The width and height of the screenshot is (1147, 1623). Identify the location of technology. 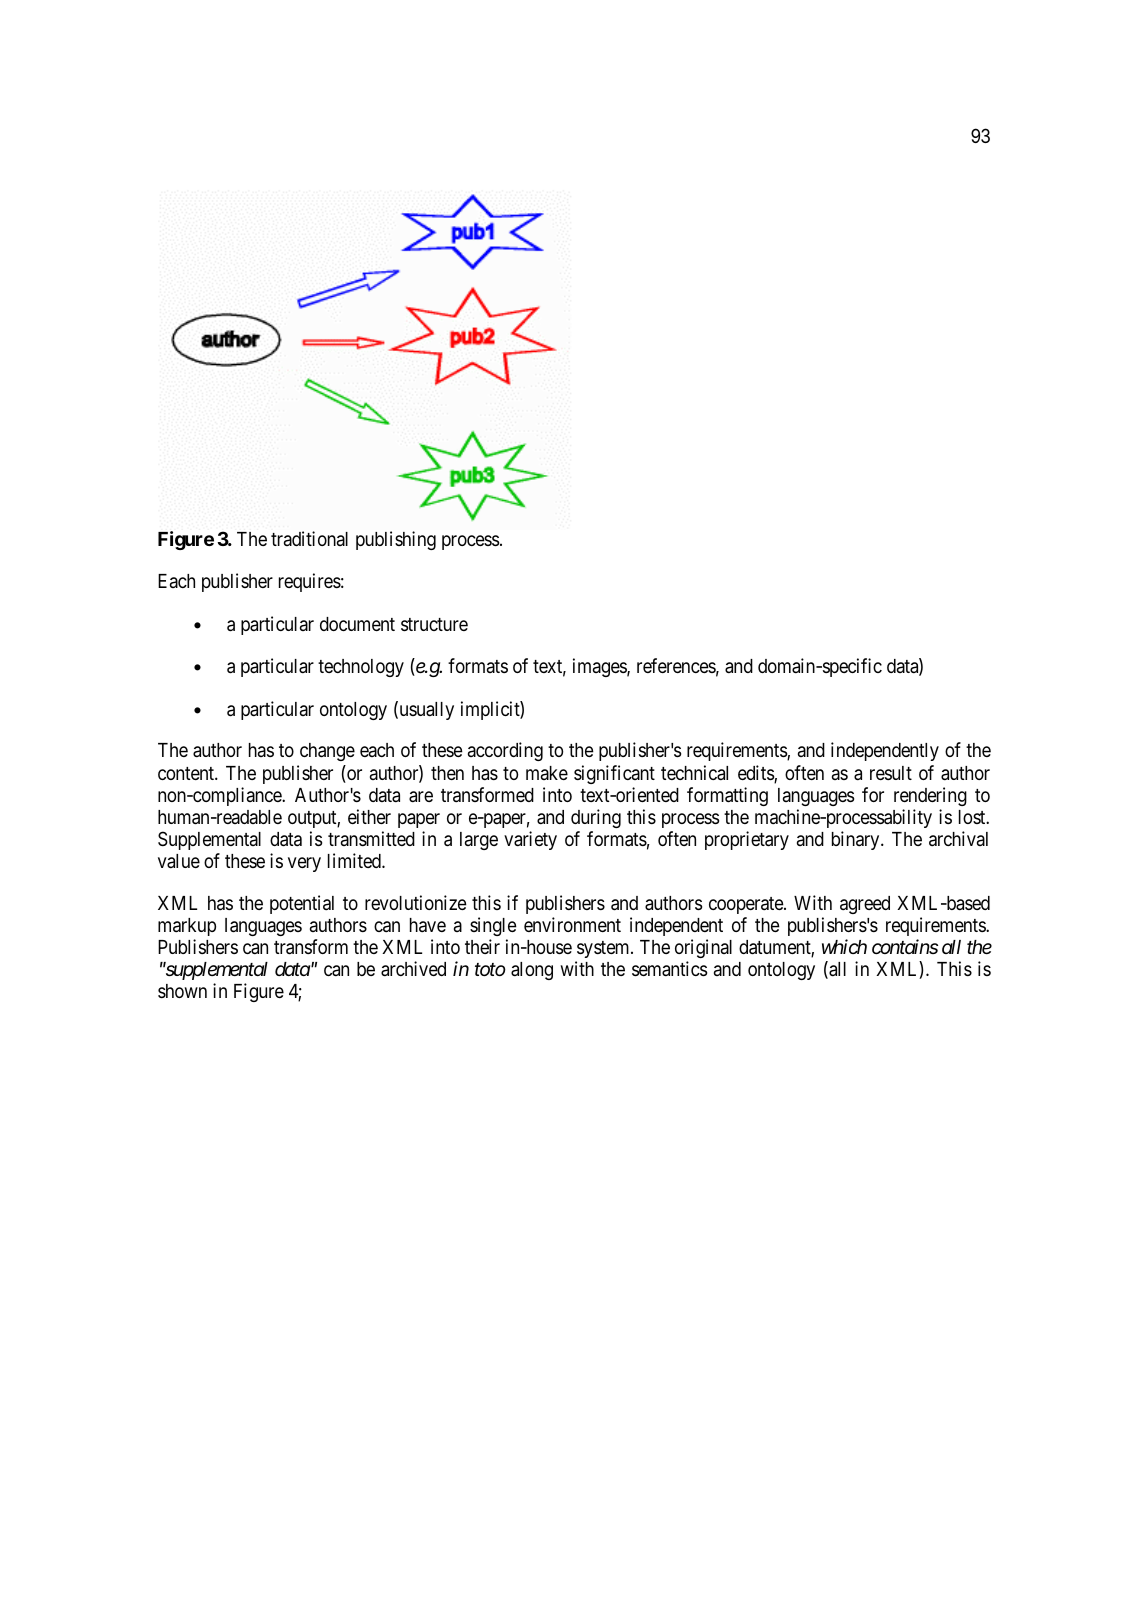
(361, 668).
